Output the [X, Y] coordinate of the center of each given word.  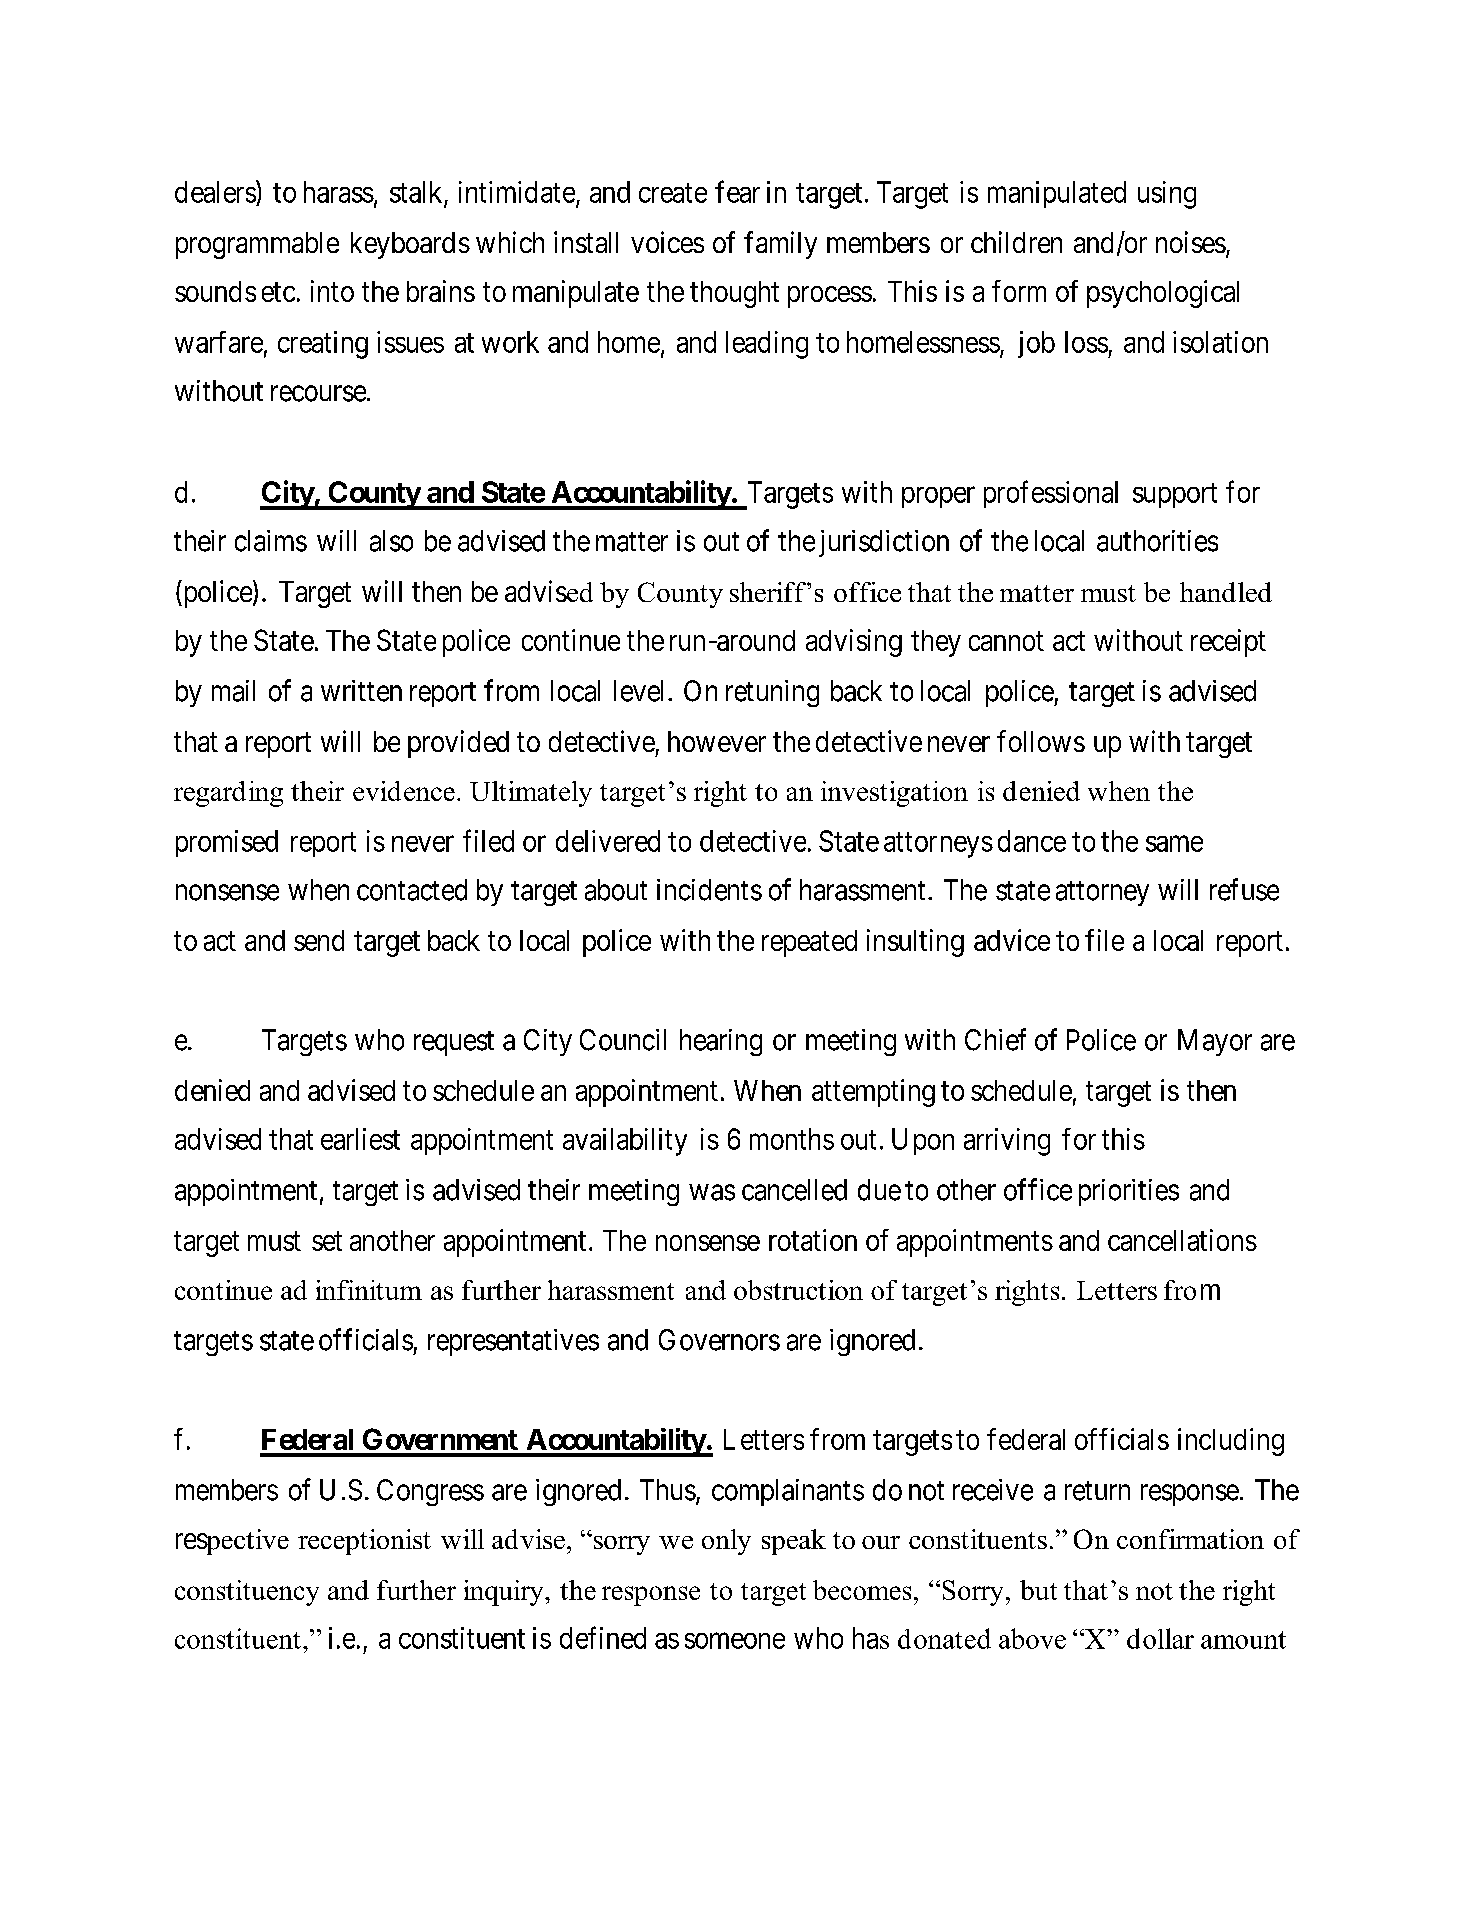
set [327, 1241]
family [780, 245]
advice [1012, 940]
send [319, 940]
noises [1191, 242]
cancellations [1182, 1240]
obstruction [798, 1290]
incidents [709, 890]
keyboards [410, 245]
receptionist [364, 1542]
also [391, 541]
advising [854, 643]
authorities [1157, 541]
